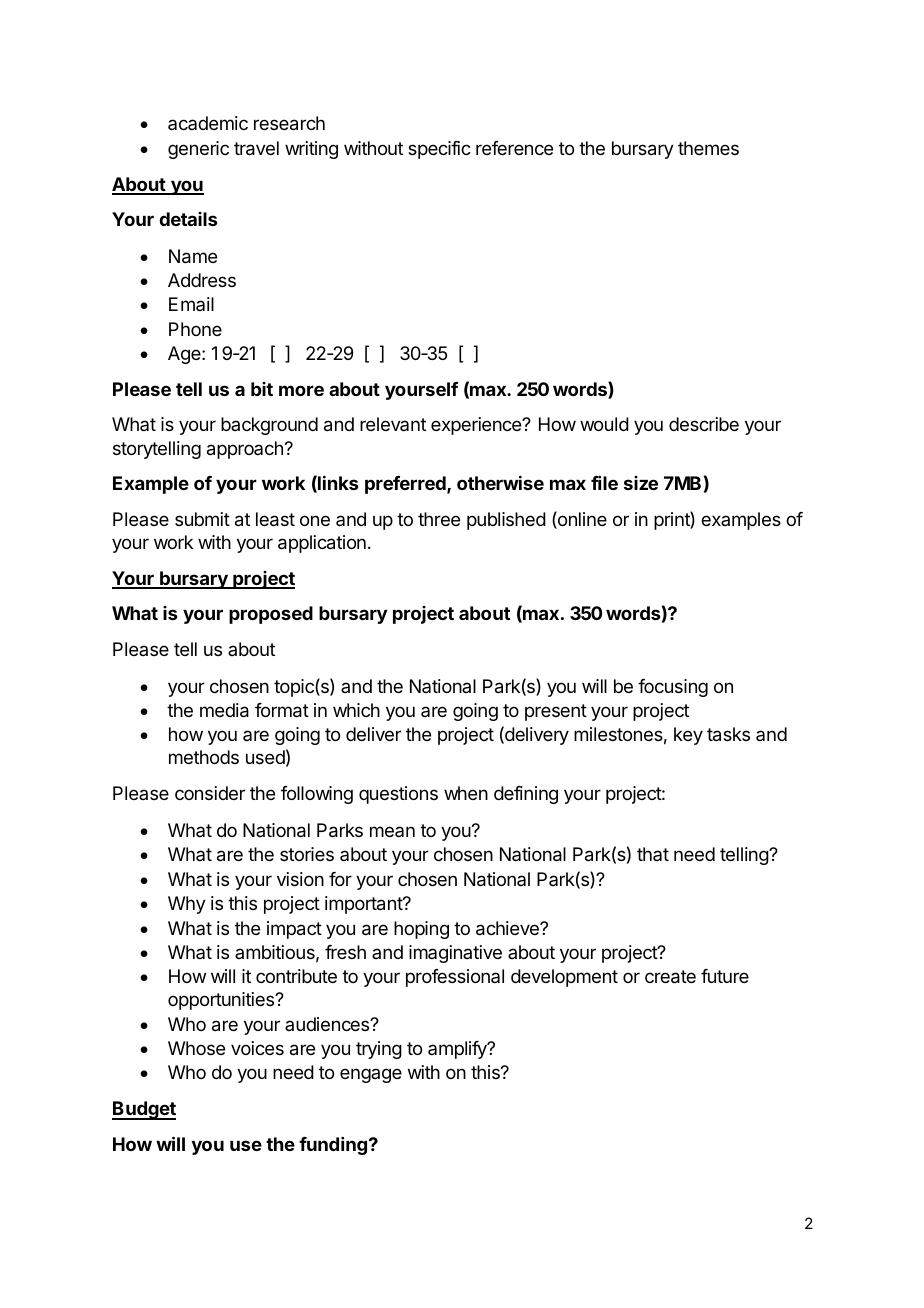 The width and height of the page is (924, 1308). I want to click on proposed, so click(271, 615).
